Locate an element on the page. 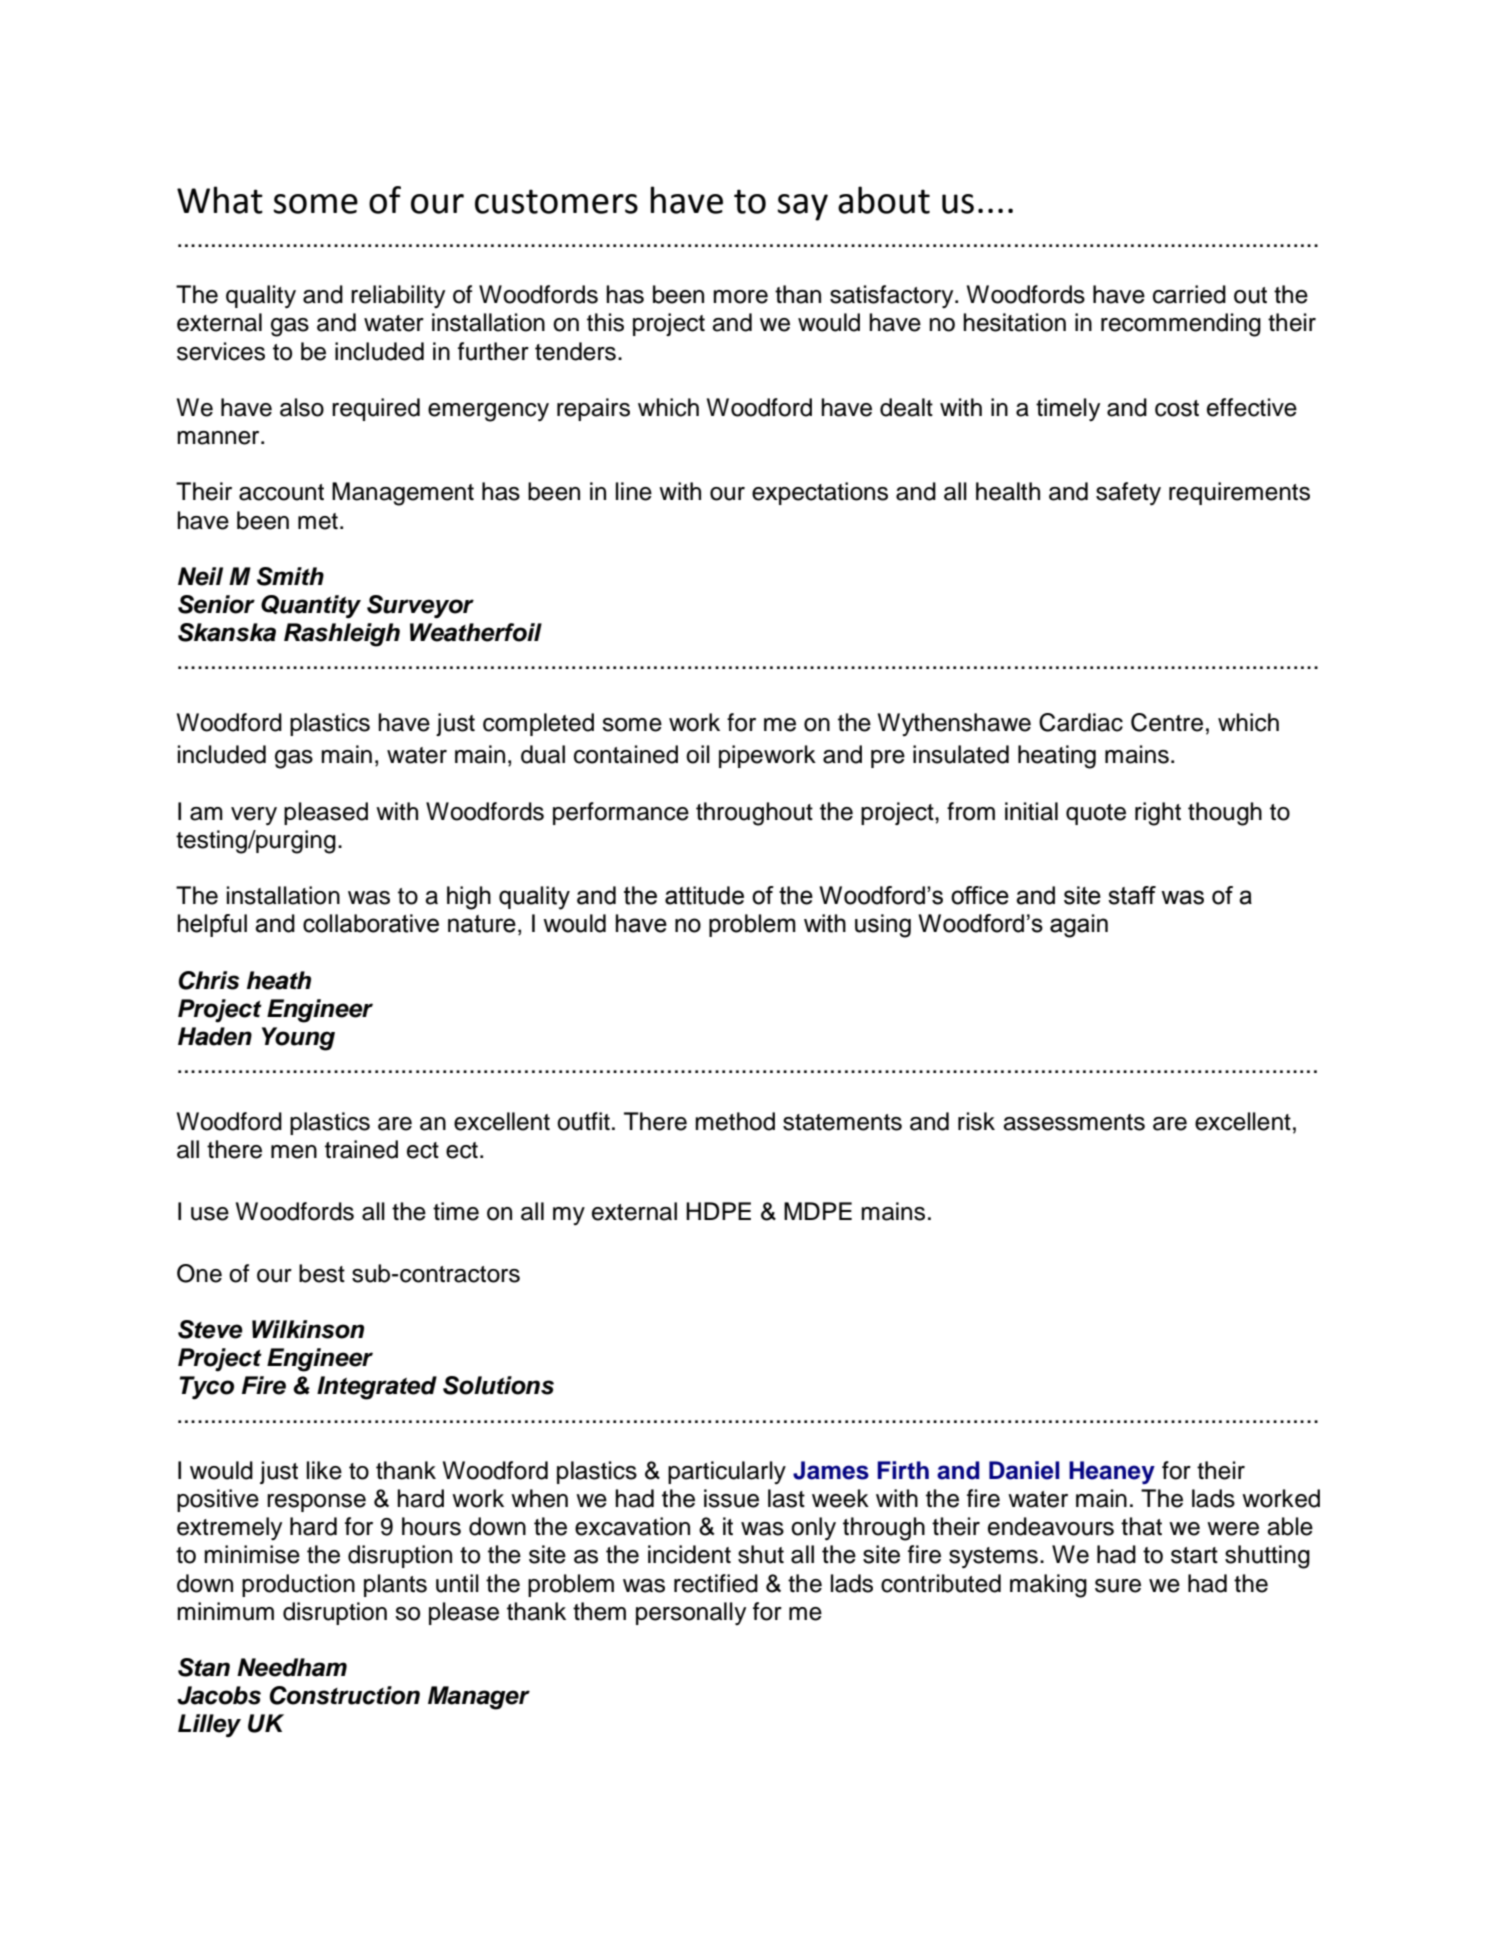 Image resolution: width=1499 pixels, height=1940 pixels. assessments is located at coordinates (1074, 1122).
